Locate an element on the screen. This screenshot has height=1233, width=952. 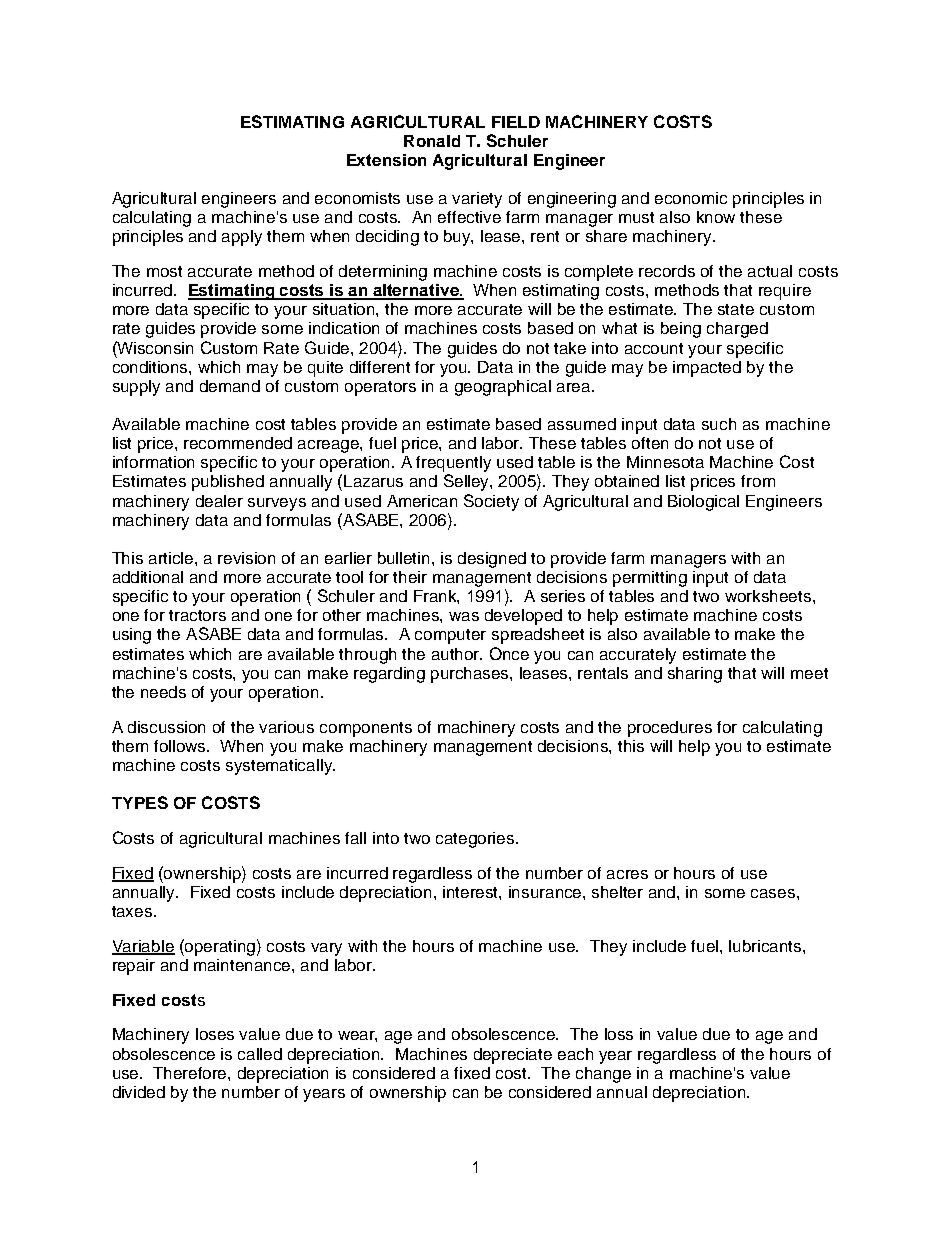
loses is located at coordinates (215, 1034).
